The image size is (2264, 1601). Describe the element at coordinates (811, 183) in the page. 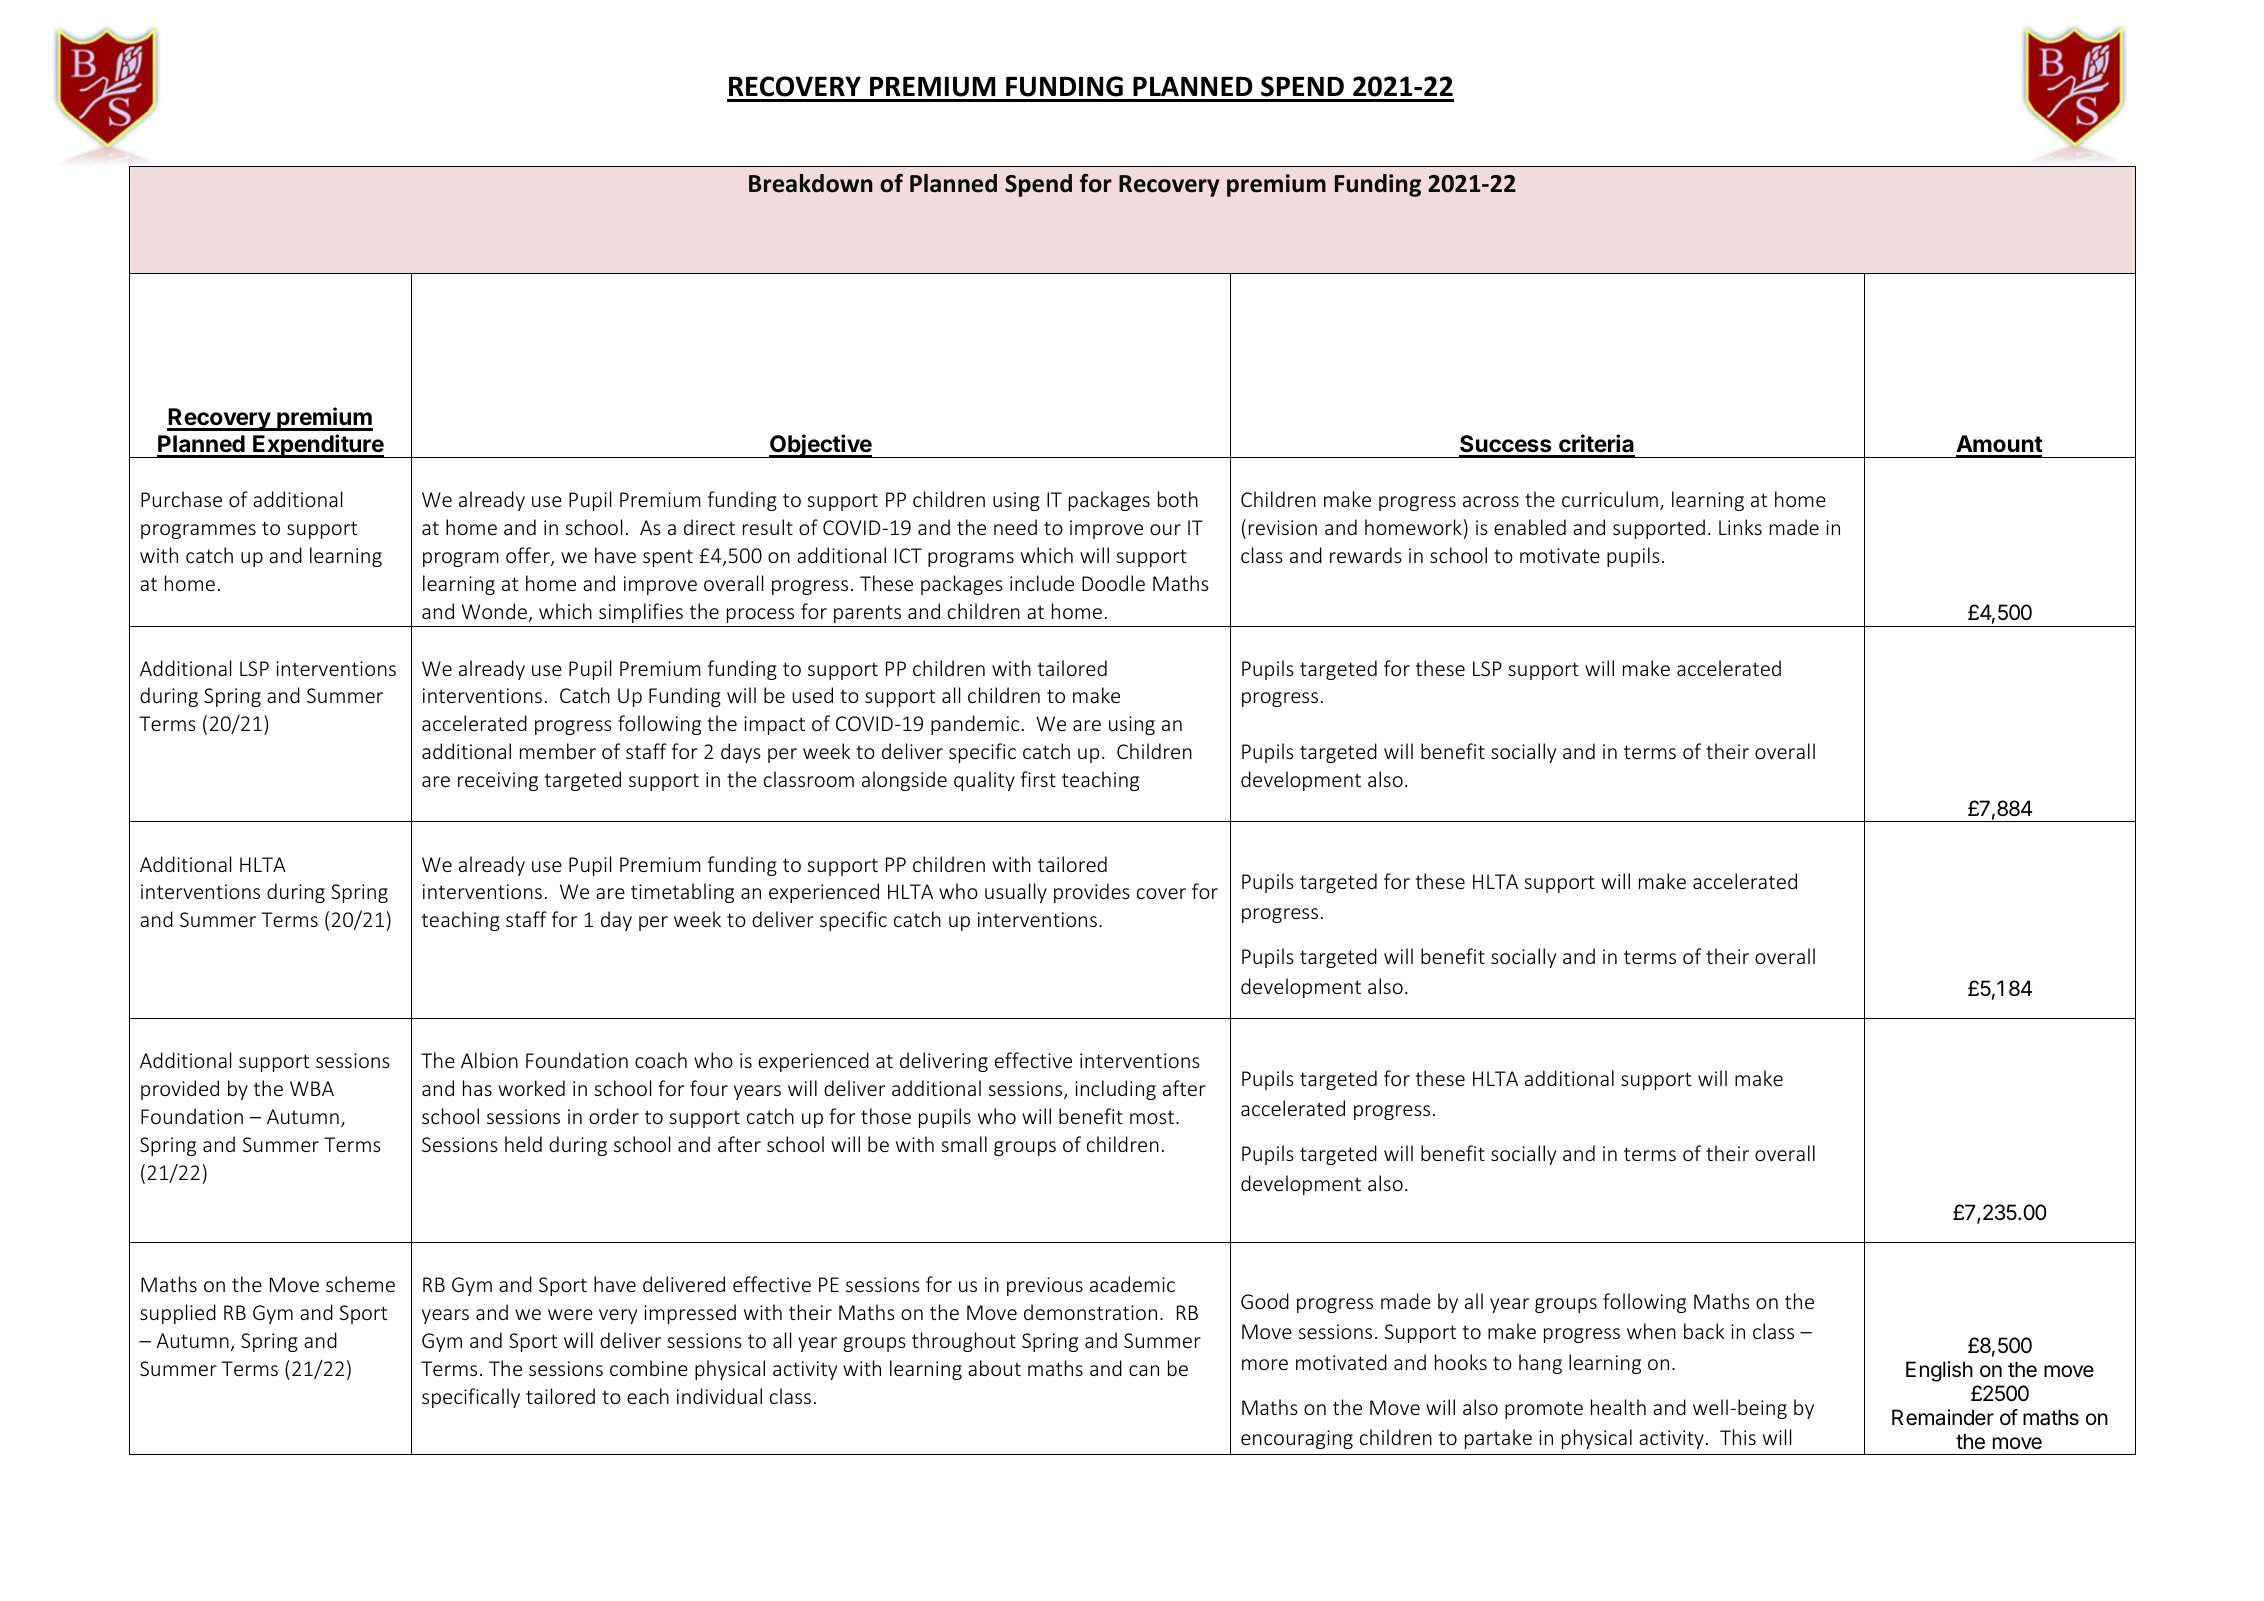

I see `Breakdown` at that location.
